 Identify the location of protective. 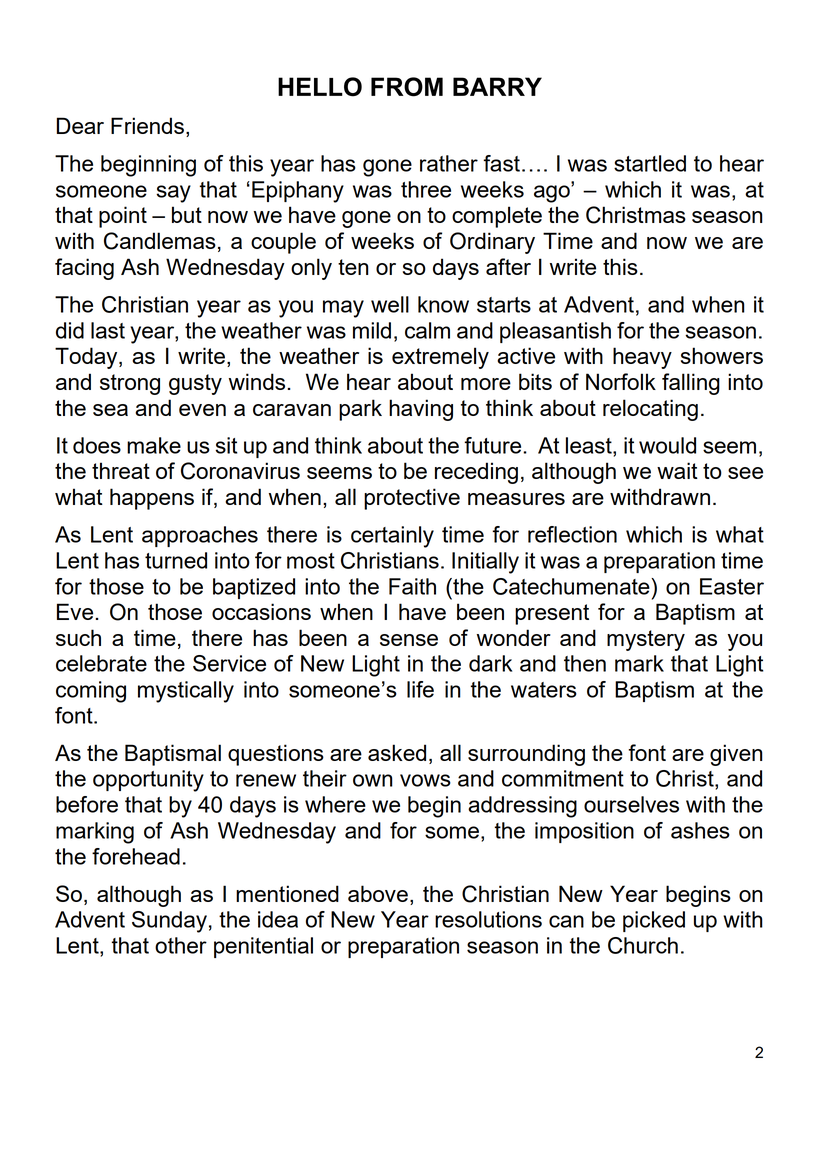
(412, 499).
